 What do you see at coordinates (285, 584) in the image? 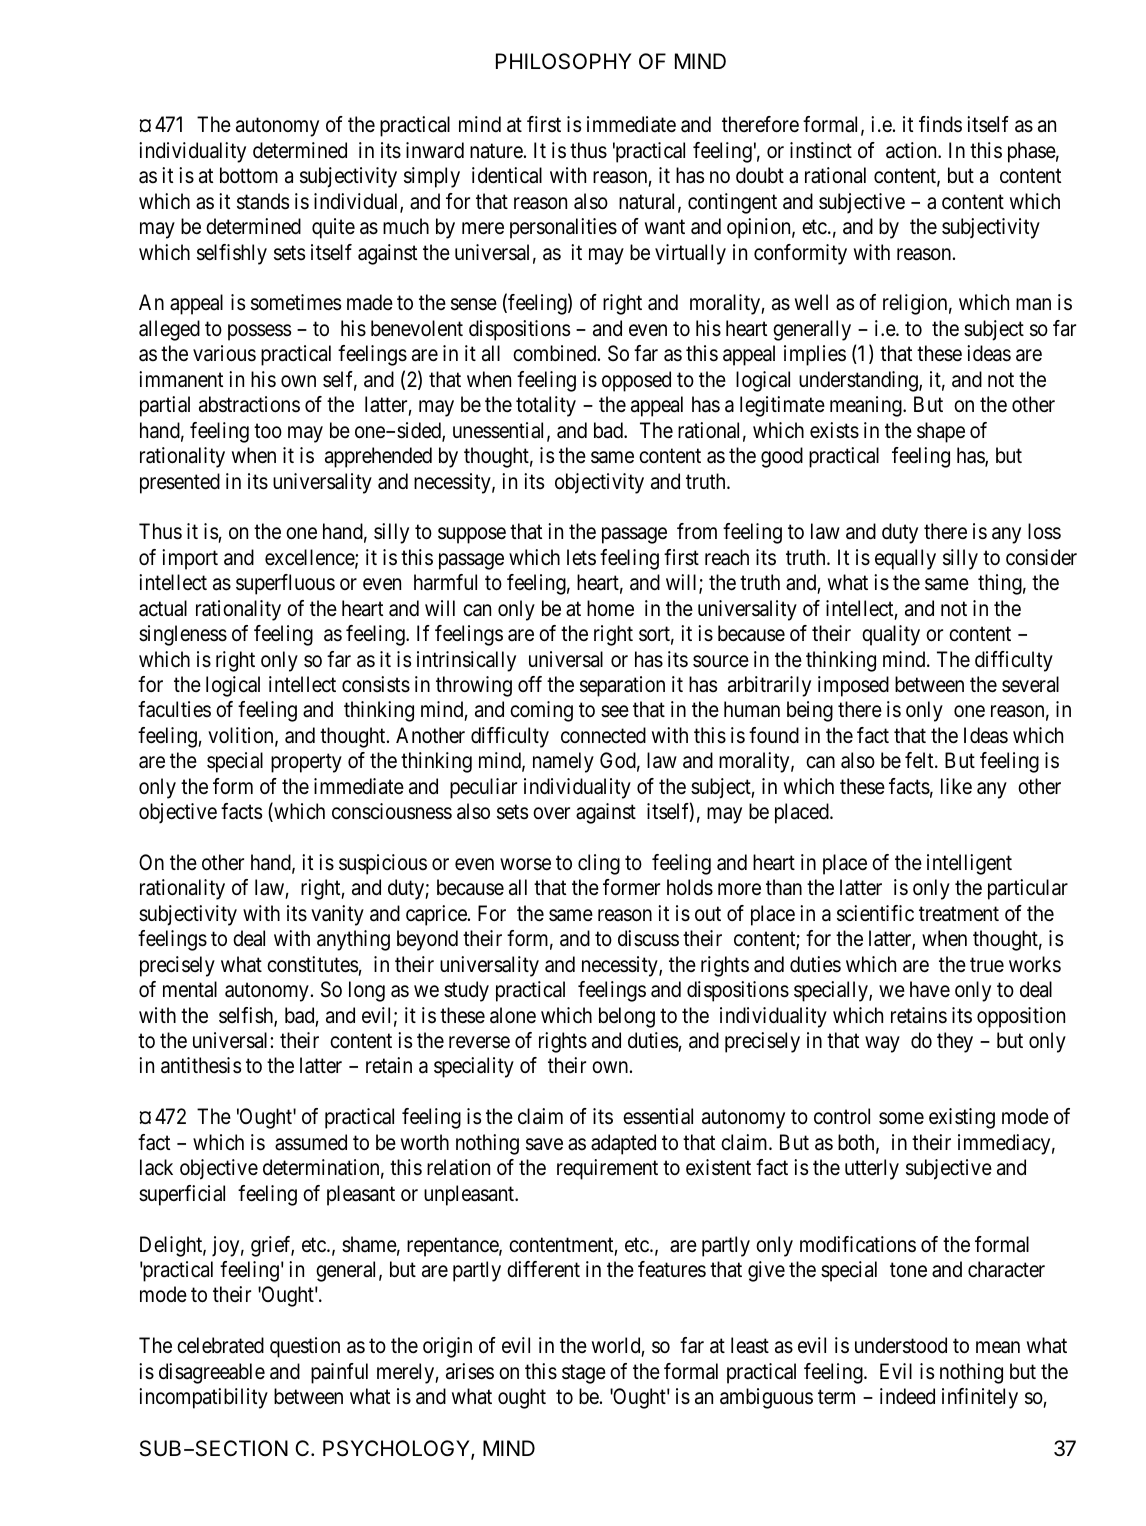
I see `superfluous` at bounding box center [285, 584].
